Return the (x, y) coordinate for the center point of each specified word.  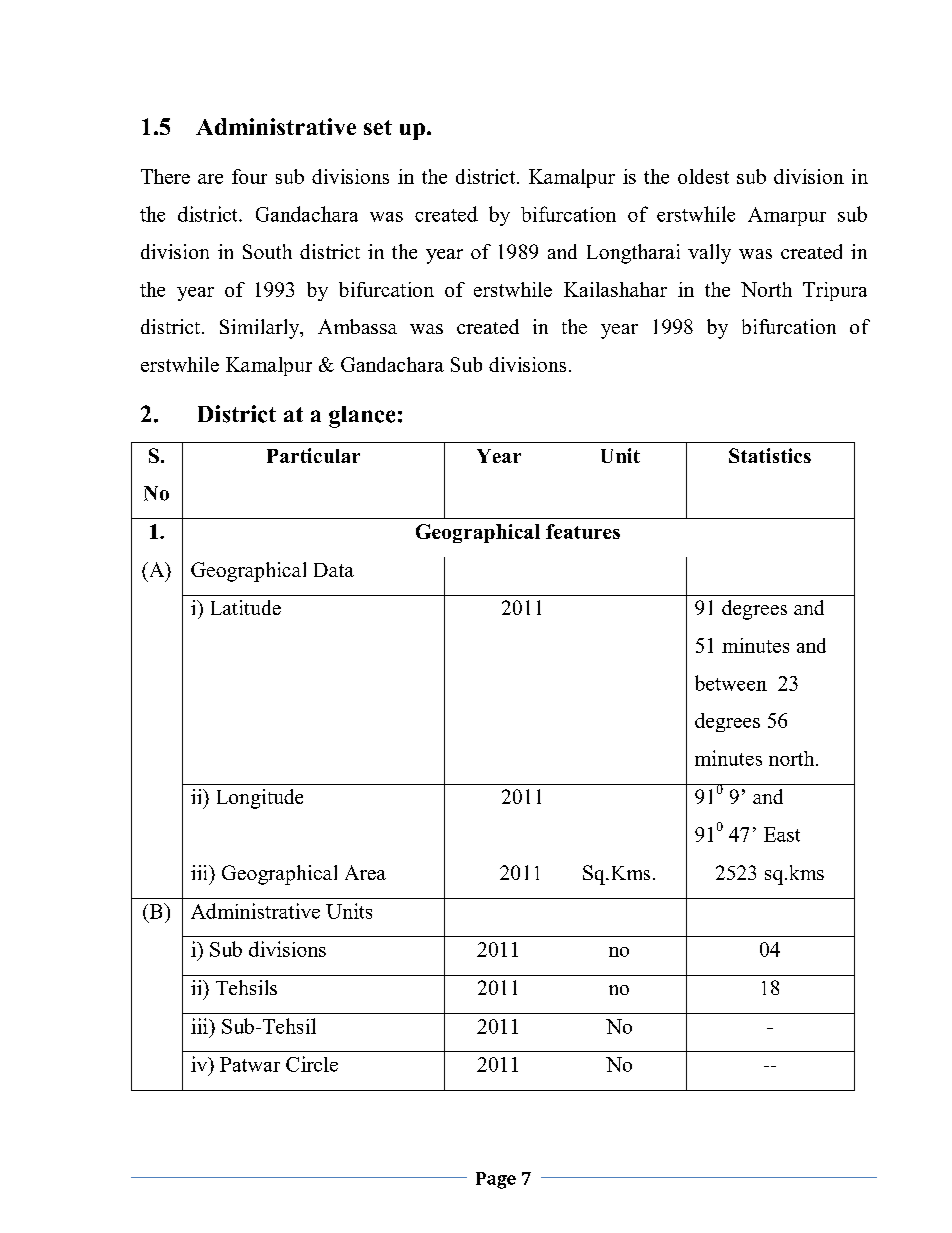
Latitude (246, 607)
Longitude (260, 799)
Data (334, 570)
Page (496, 1180)
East (782, 834)
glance (362, 417)
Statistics (770, 455)
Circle (312, 1064)
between (731, 683)
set (378, 127)
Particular (313, 455)
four (249, 176)
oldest (703, 176)
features (583, 531)
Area (365, 872)
